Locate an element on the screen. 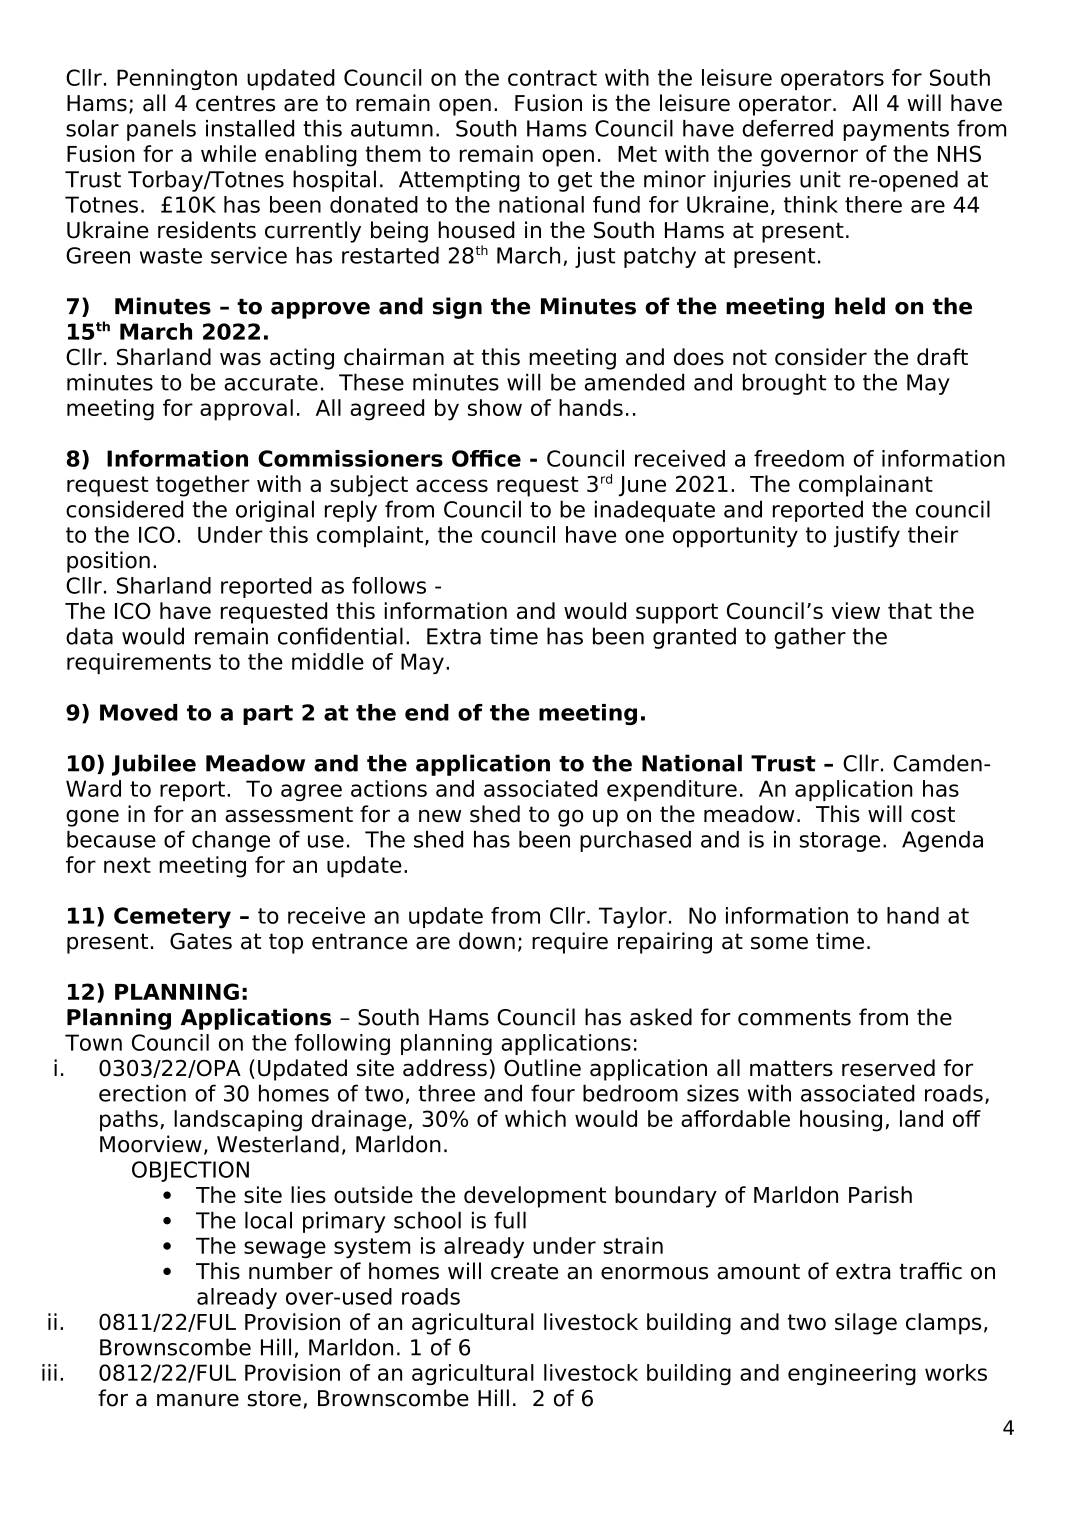 The height and width of the screenshot is (1527, 1080). Cemetery is located at coordinates (172, 918).
